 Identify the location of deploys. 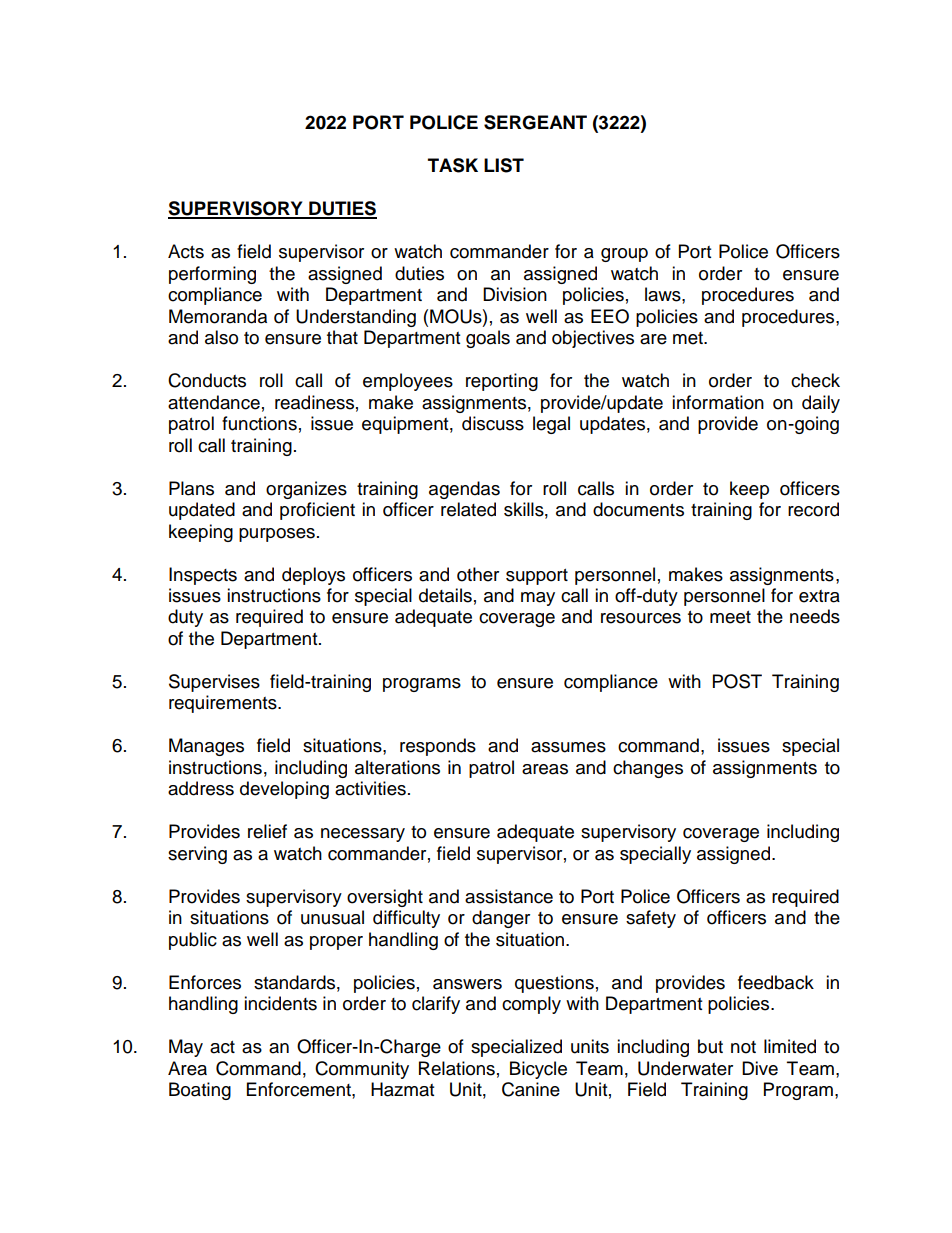
(313, 576).
